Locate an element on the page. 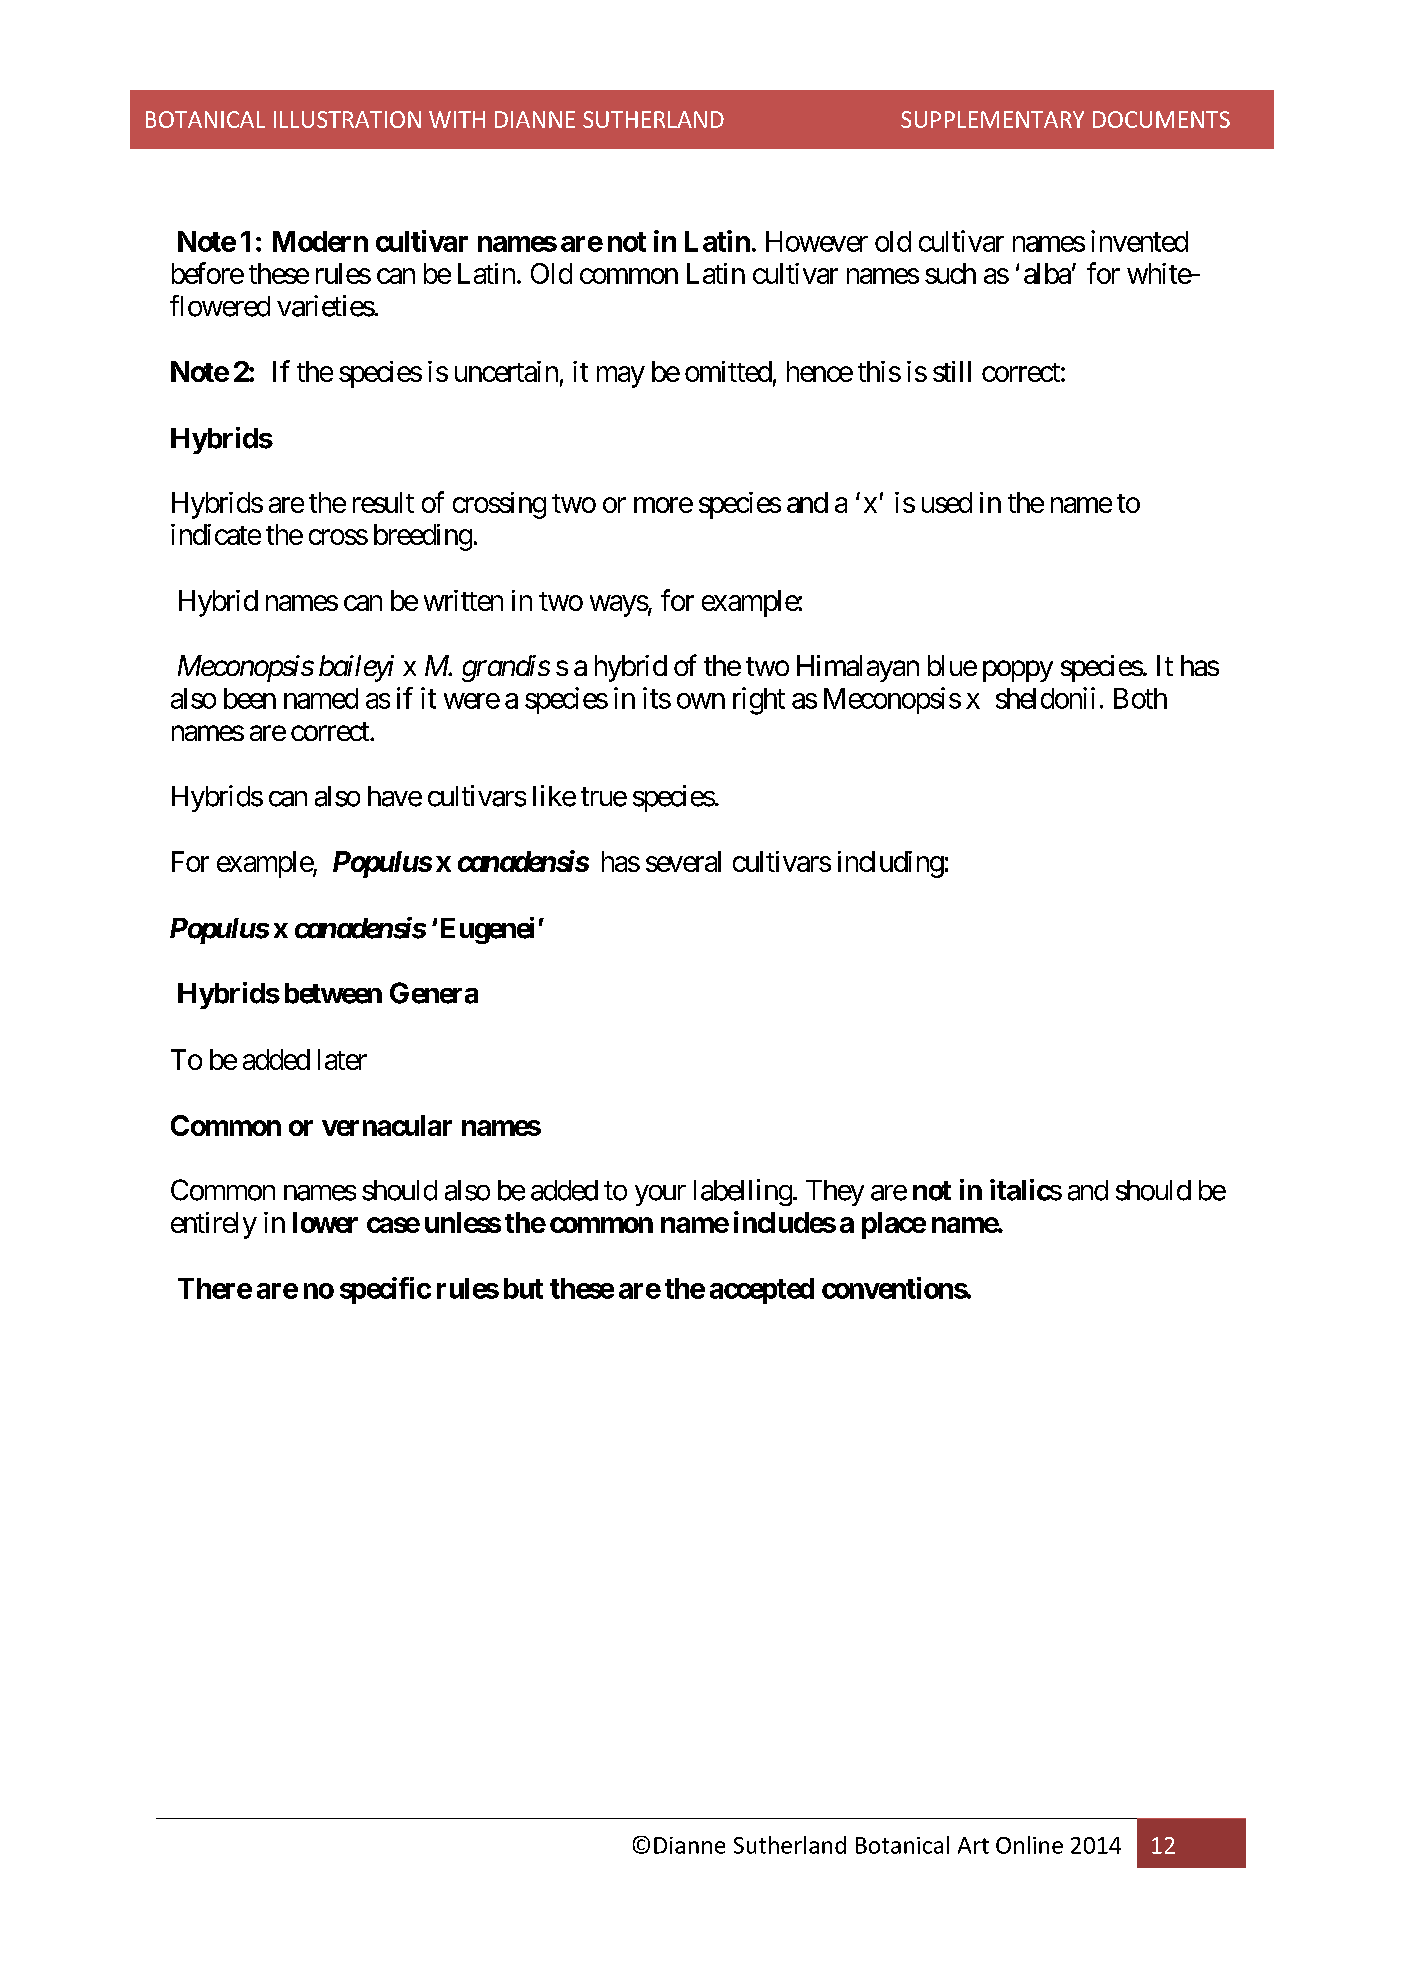  your is located at coordinates (660, 1195).
